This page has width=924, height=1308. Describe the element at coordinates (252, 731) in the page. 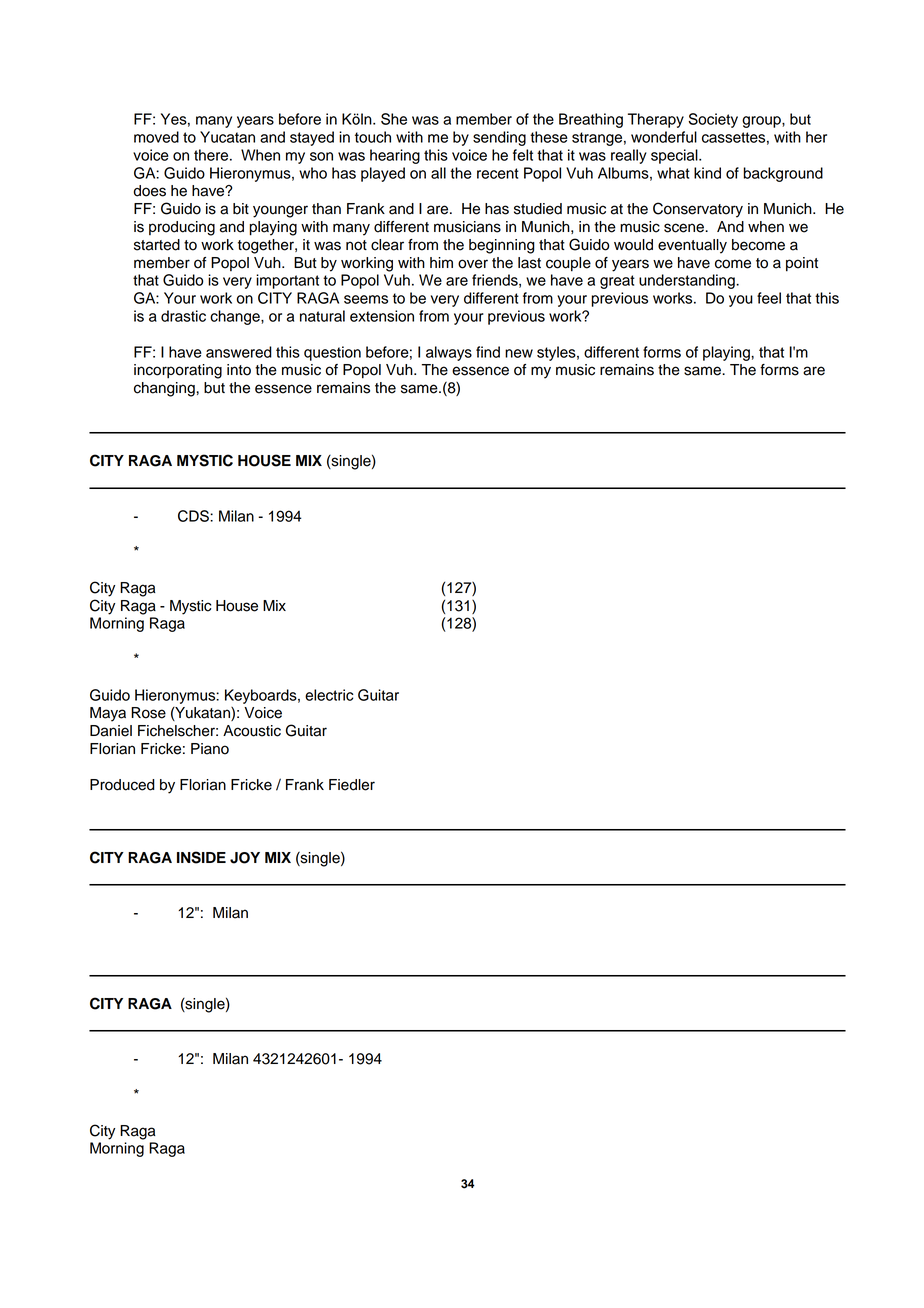

I see `Acoustic` at that location.
